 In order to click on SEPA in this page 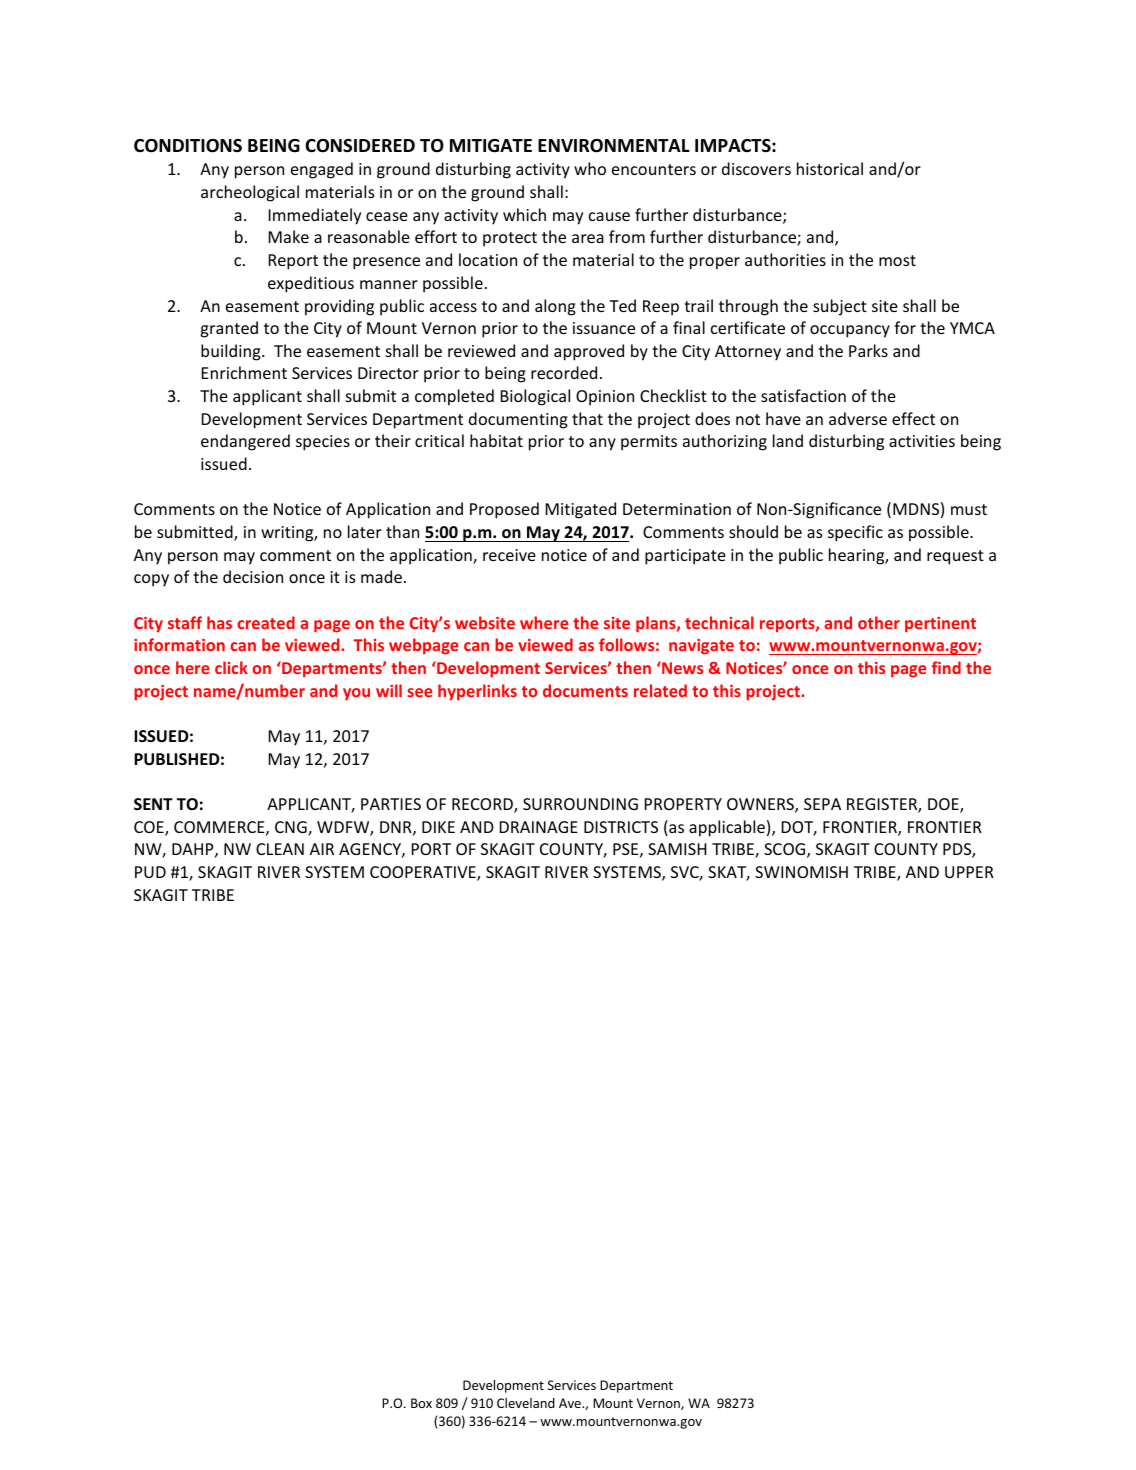, I will do `click(822, 804)`.
